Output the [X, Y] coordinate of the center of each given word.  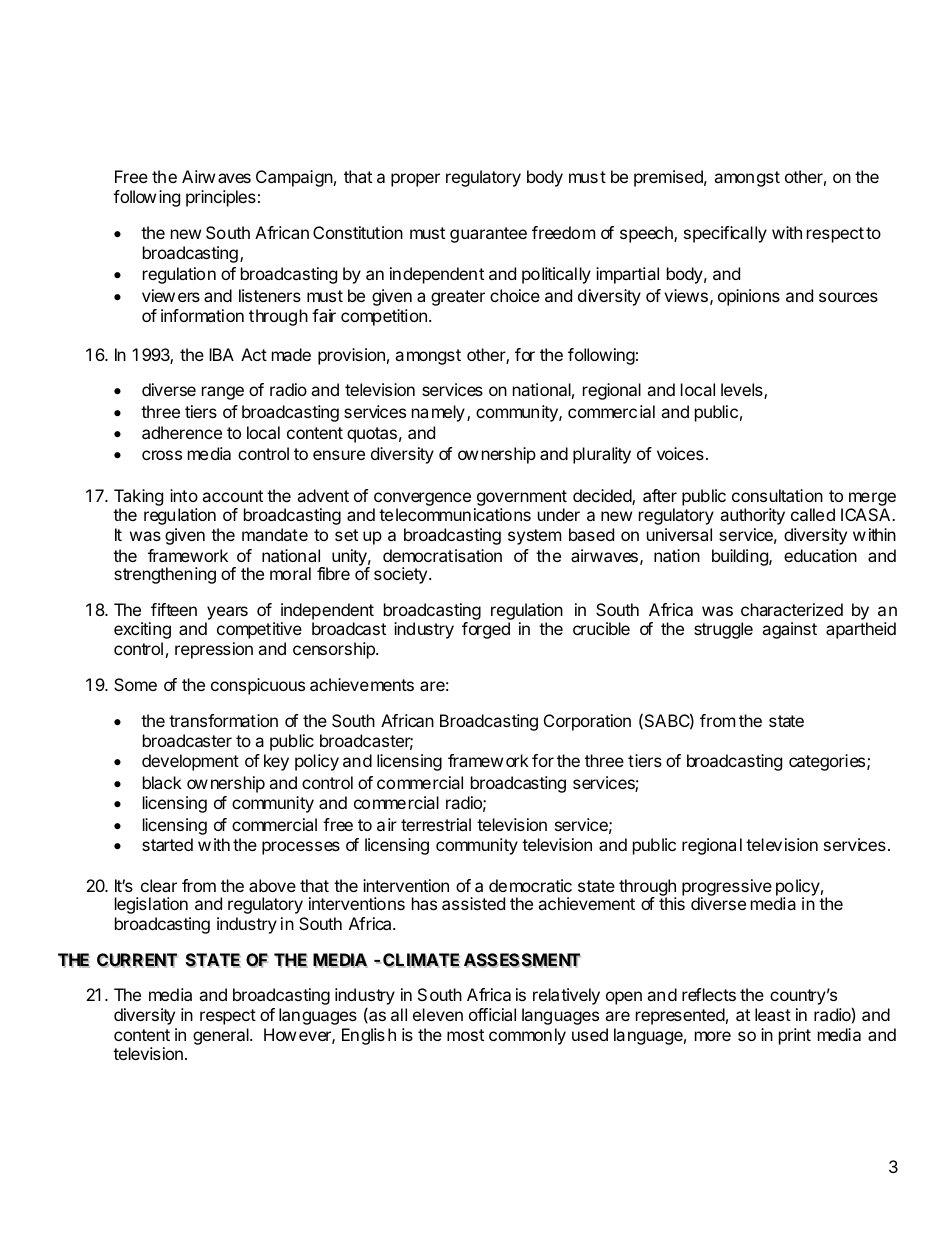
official [492, 1014]
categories [827, 762]
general [222, 1036]
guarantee [488, 235]
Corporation [587, 722]
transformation [223, 720]
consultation [777, 495]
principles [221, 198]
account [232, 496]
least [773, 1014]
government [520, 499]
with [787, 232]
